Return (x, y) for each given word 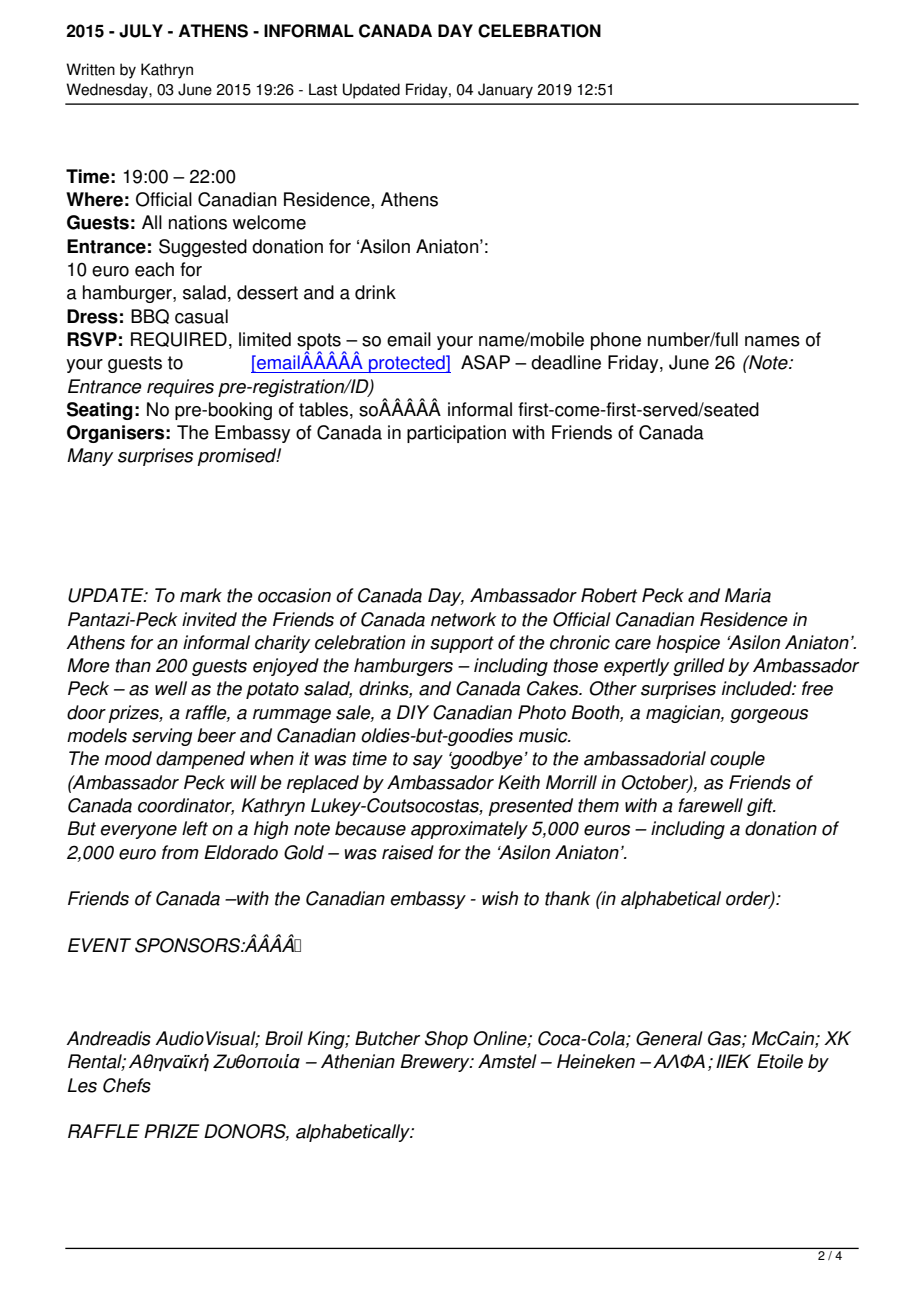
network (463, 619)
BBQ (150, 316)
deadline (566, 362)
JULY (141, 31)
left (195, 828)
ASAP (485, 362)
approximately (469, 830)
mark (201, 595)
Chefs (127, 1085)
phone (616, 341)
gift (761, 807)
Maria (748, 595)
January (505, 91)
